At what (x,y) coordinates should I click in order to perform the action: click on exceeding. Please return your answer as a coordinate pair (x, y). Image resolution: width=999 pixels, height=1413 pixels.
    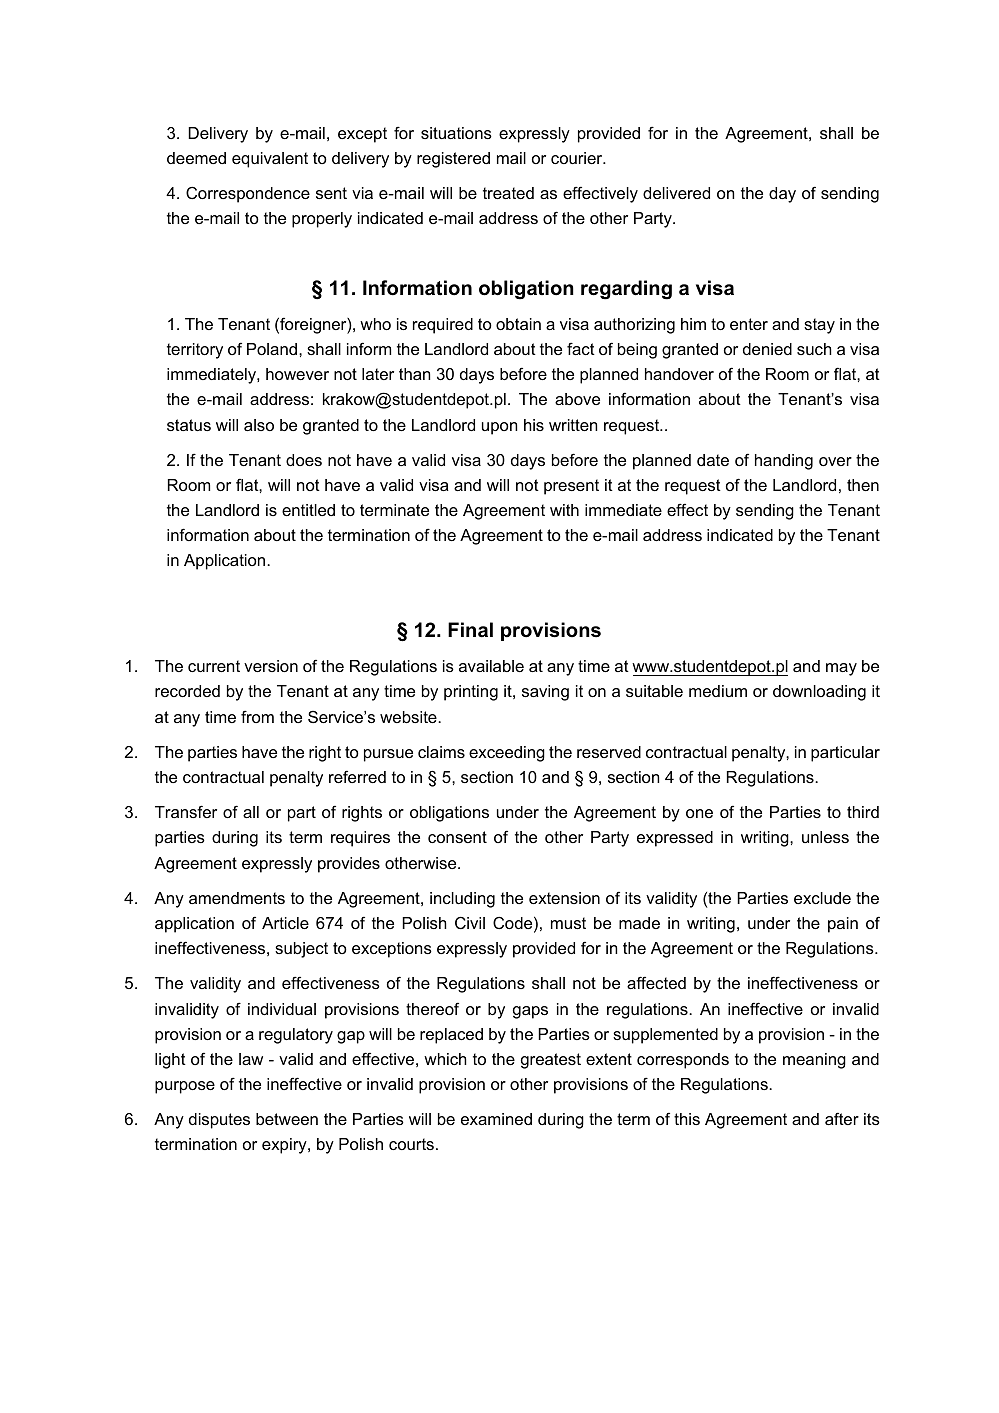
    Looking at the image, I should click on (507, 754).
